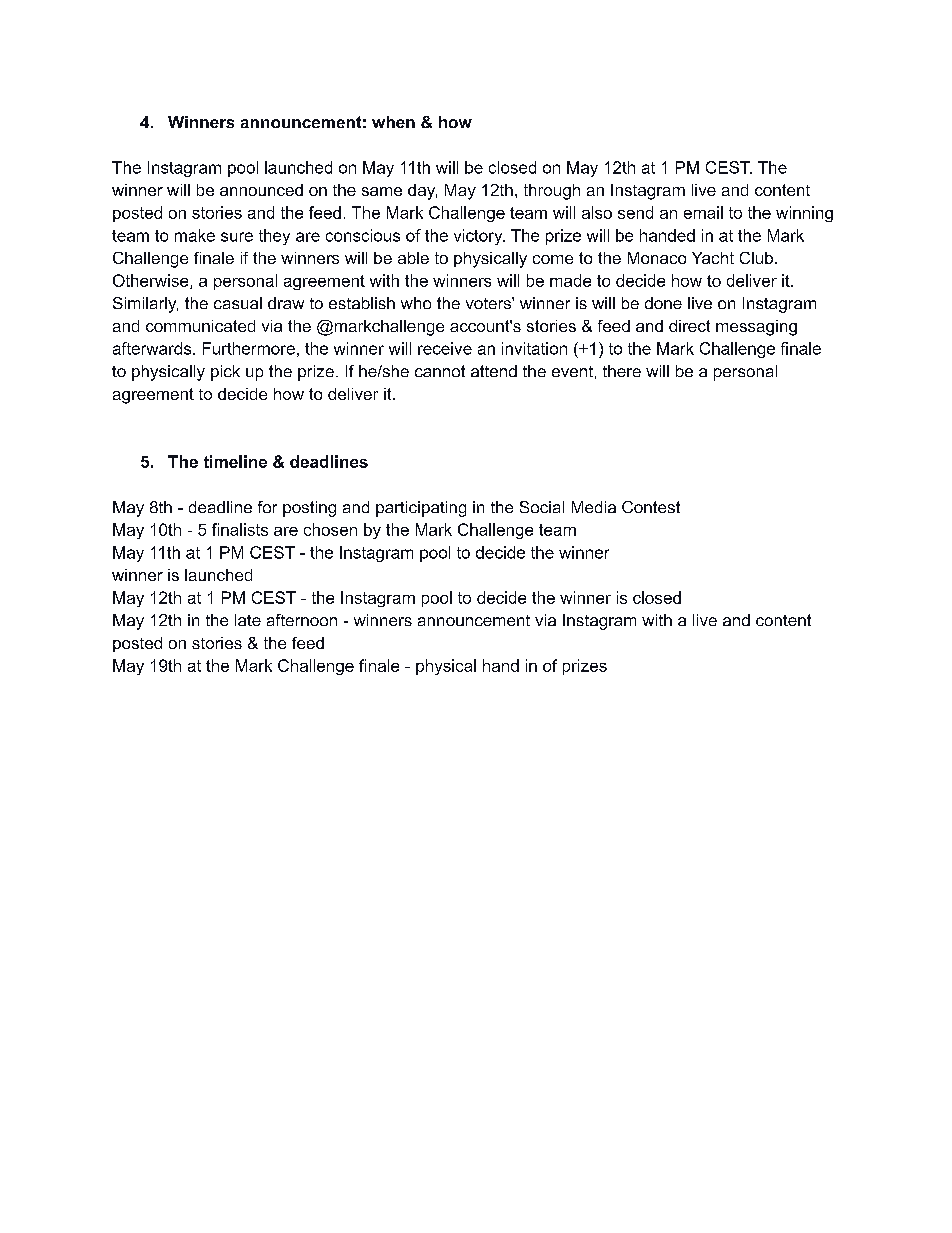 The width and height of the image is (952, 1233). What do you see at coordinates (703, 212) in the image?
I see `email` at bounding box center [703, 212].
